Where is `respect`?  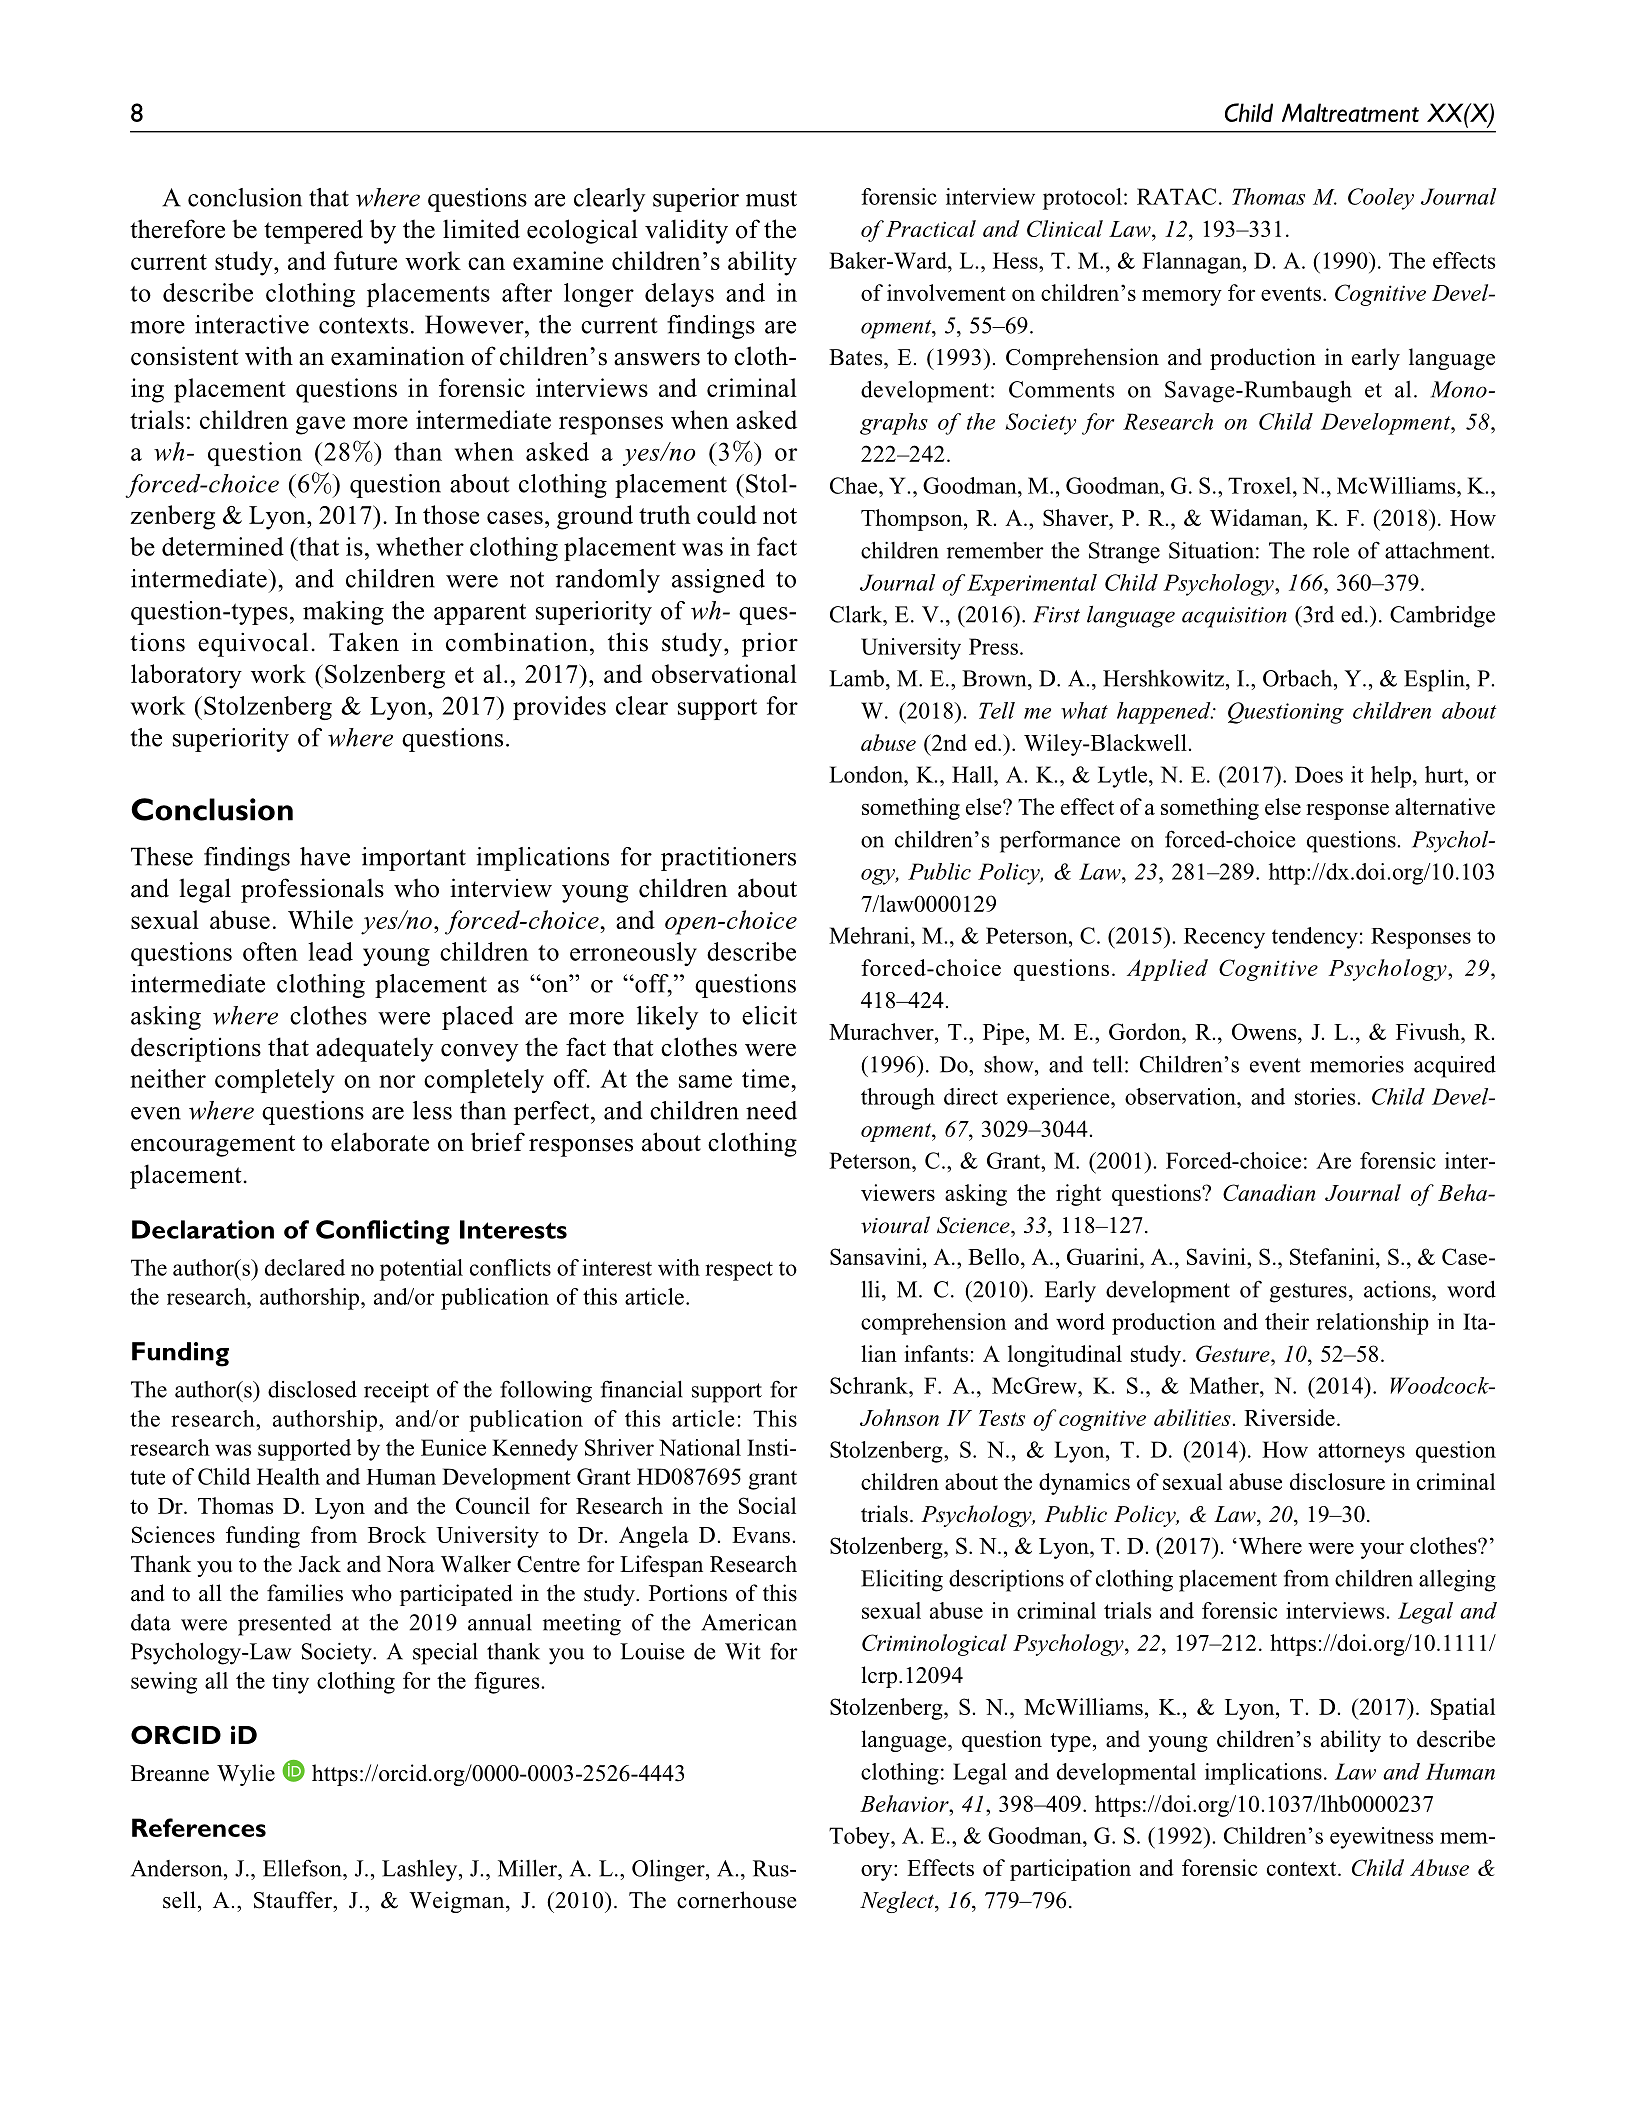 respect is located at coordinates (739, 1271).
